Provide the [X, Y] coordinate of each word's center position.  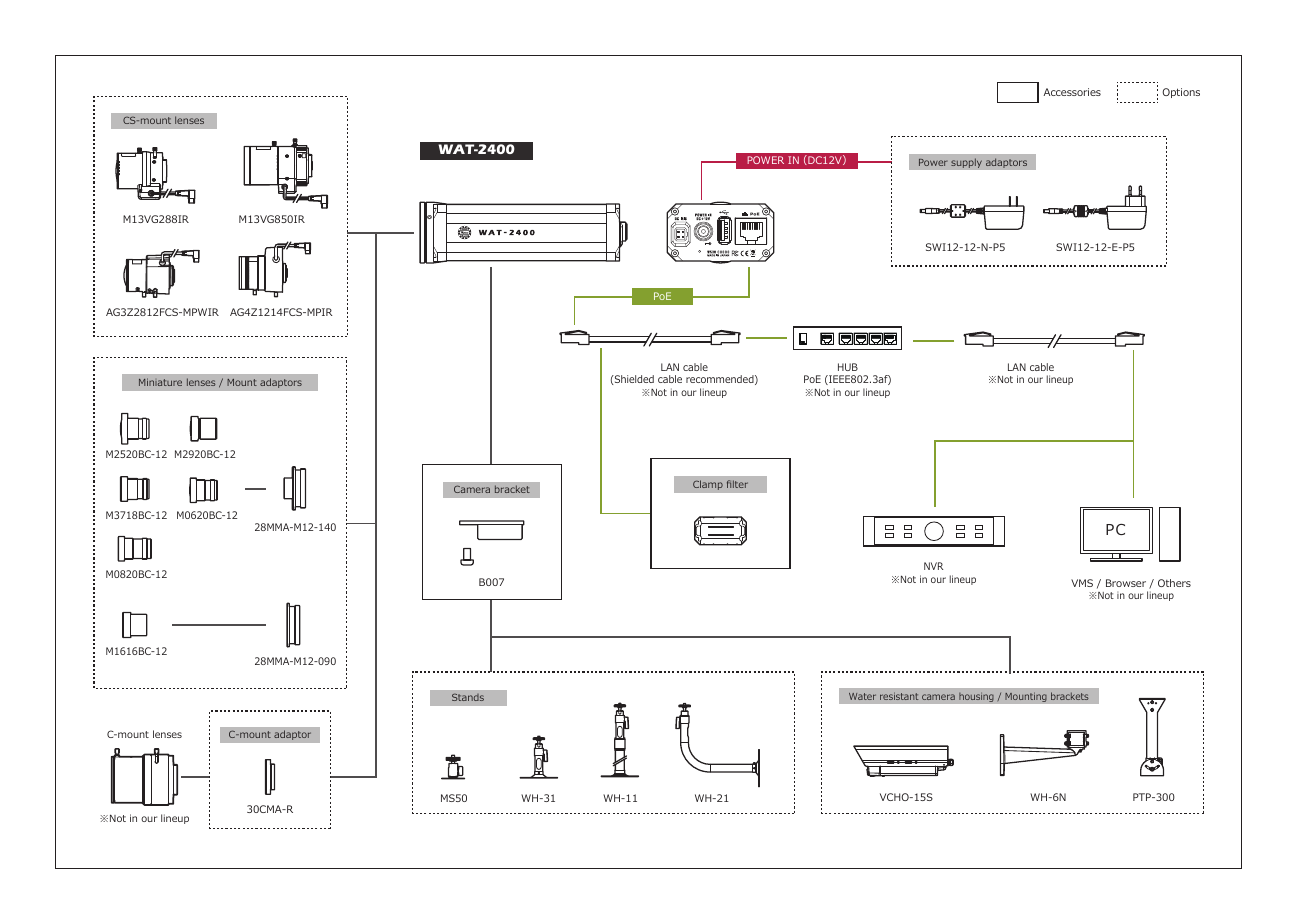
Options [1181, 93]
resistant [899, 696]
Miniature [160, 382]
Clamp [708, 485]
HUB [848, 367]
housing [976, 697]
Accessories [1072, 92]
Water [862, 696]
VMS [1082, 583]
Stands [468, 697]
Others [1174, 583]
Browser [1126, 583]
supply [966, 163]
